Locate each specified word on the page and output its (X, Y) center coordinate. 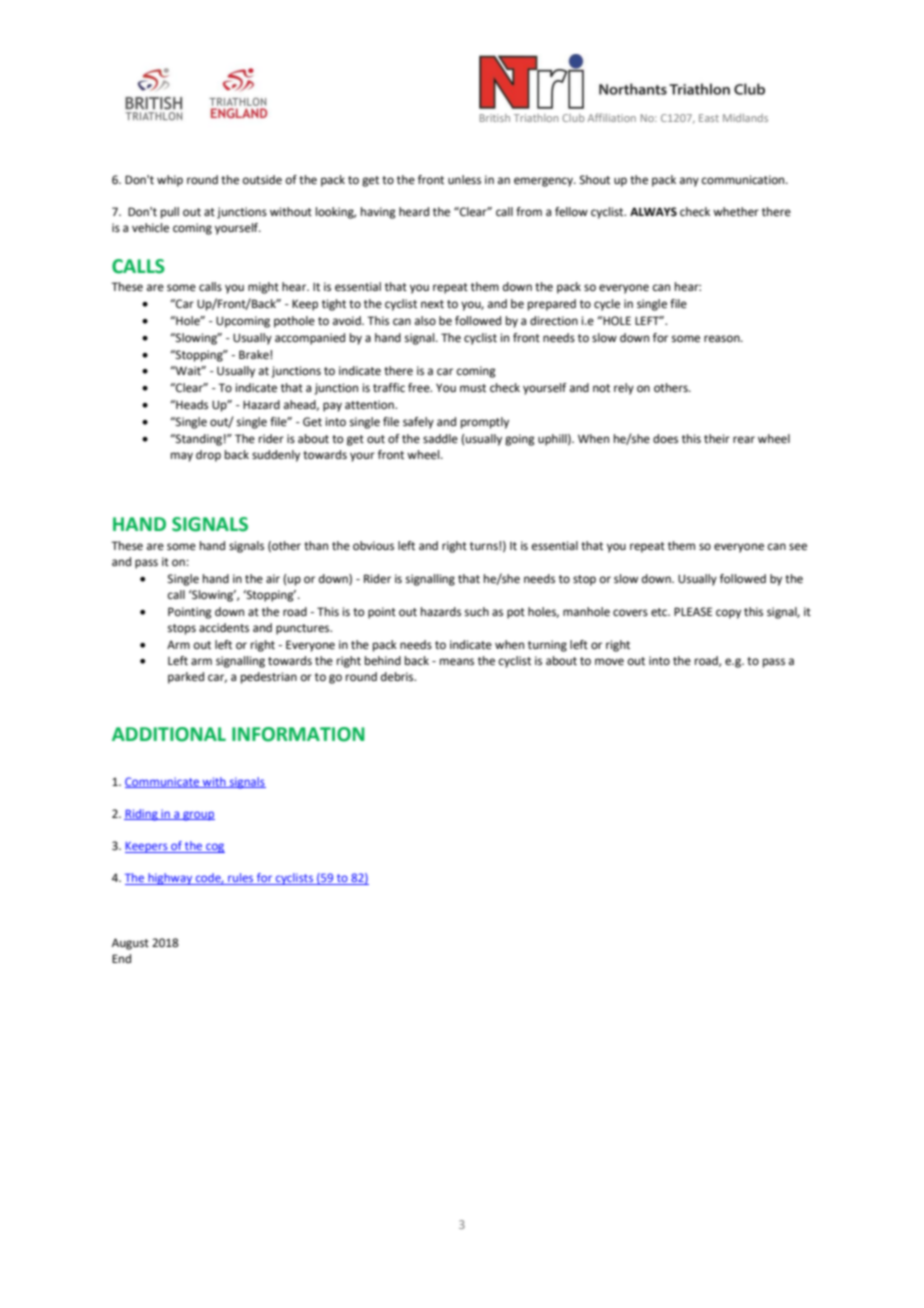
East (709, 118)
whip (170, 181)
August (130, 944)
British (495, 118)
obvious (373, 545)
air (273, 578)
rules (241, 879)
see (798, 547)
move (609, 662)
